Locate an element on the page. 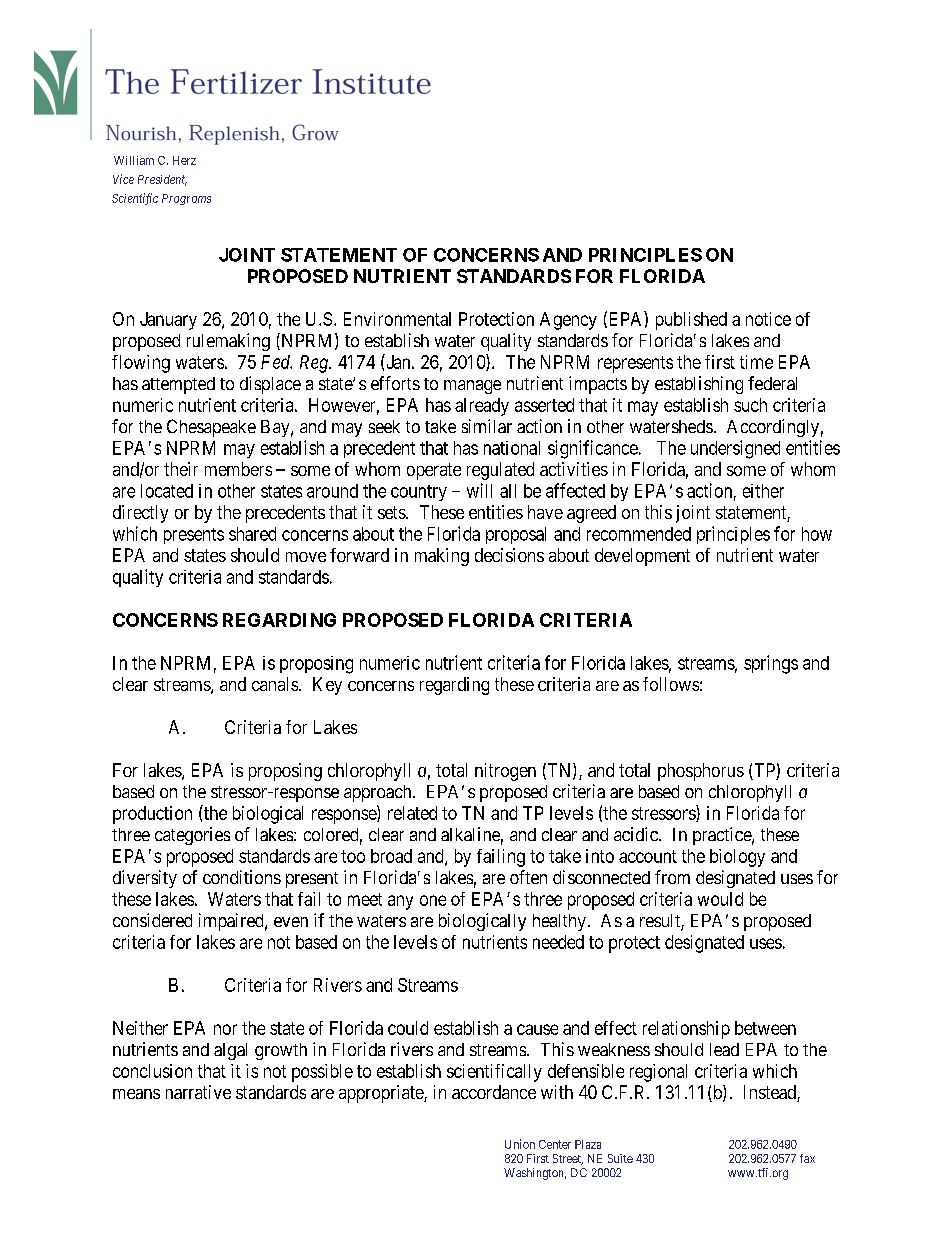 The height and width of the image is (1233, 952). canals is located at coordinates (275, 684).
